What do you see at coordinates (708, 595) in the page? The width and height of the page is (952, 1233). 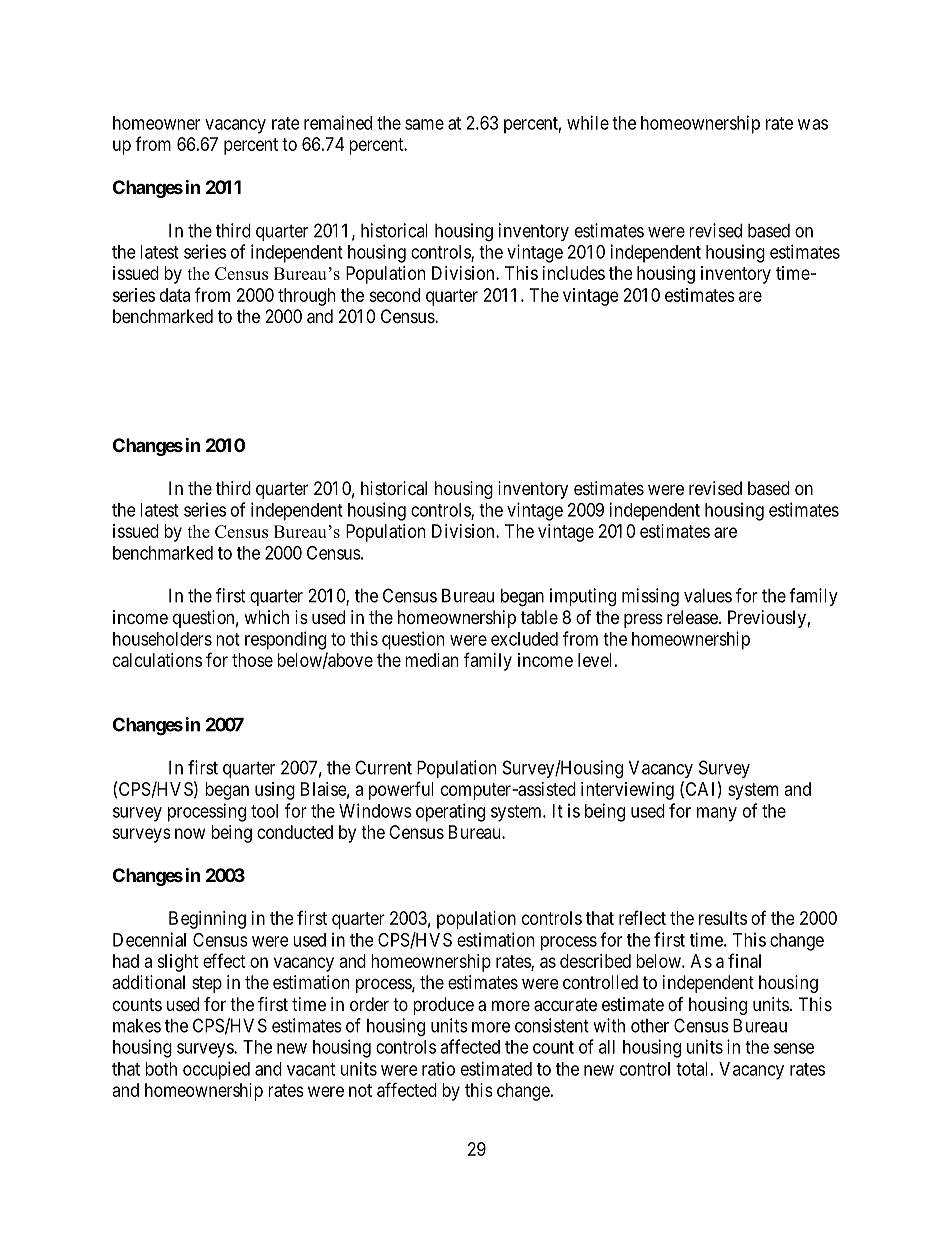 I see `values` at bounding box center [708, 595].
